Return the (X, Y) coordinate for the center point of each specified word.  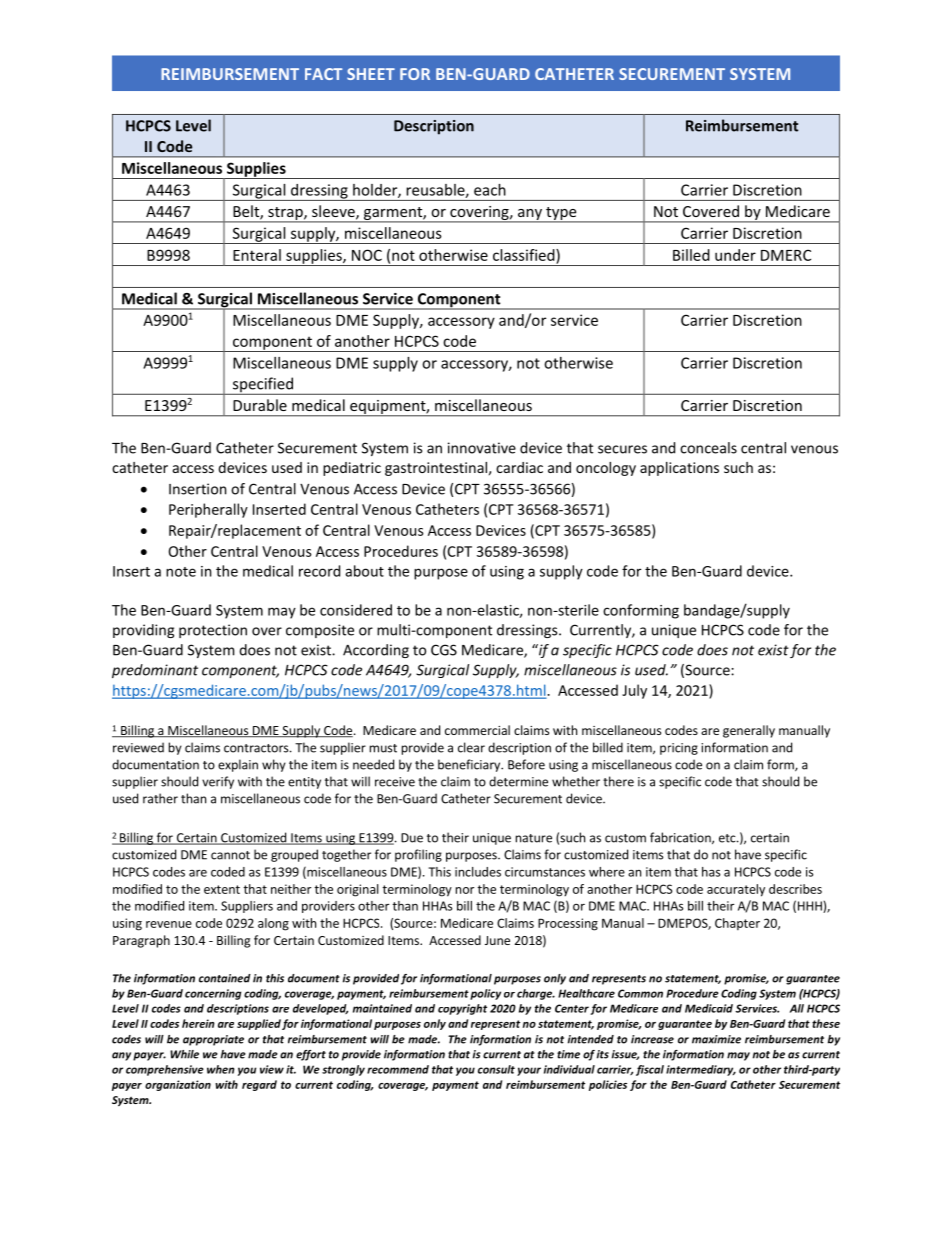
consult (496, 1069)
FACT (323, 74)
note (181, 572)
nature (534, 838)
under (735, 255)
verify (218, 782)
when (221, 1069)
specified (262, 386)
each (490, 190)
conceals (708, 448)
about (364, 571)
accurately (736, 890)
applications (679, 469)
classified (525, 255)
